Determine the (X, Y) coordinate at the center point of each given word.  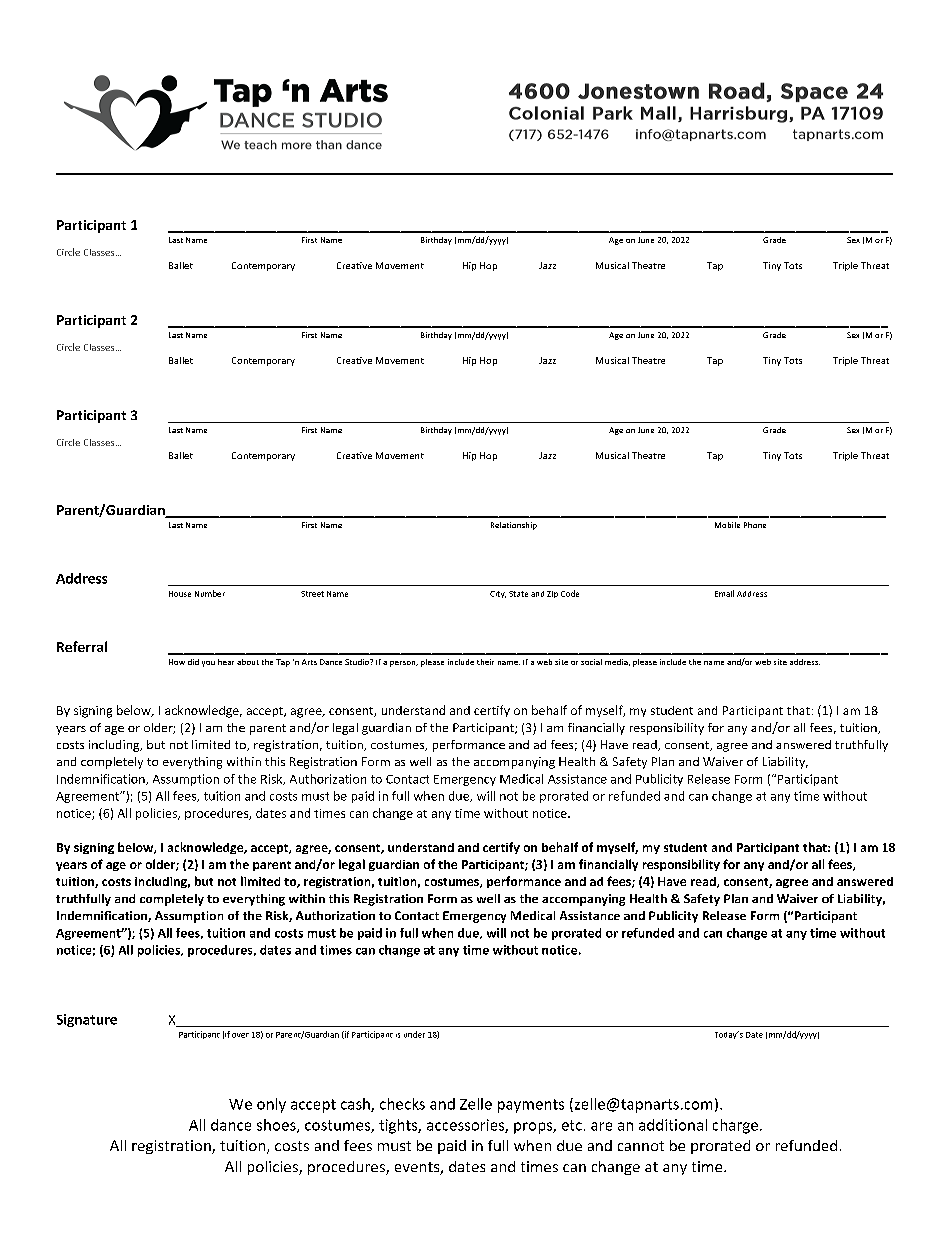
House (180, 594)
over (240, 1035)
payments (531, 1106)
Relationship (514, 526)
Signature (87, 1020)
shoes (277, 1126)
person (404, 664)
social (591, 662)
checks (402, 1104)
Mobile (727, 525)
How (177, 662)
